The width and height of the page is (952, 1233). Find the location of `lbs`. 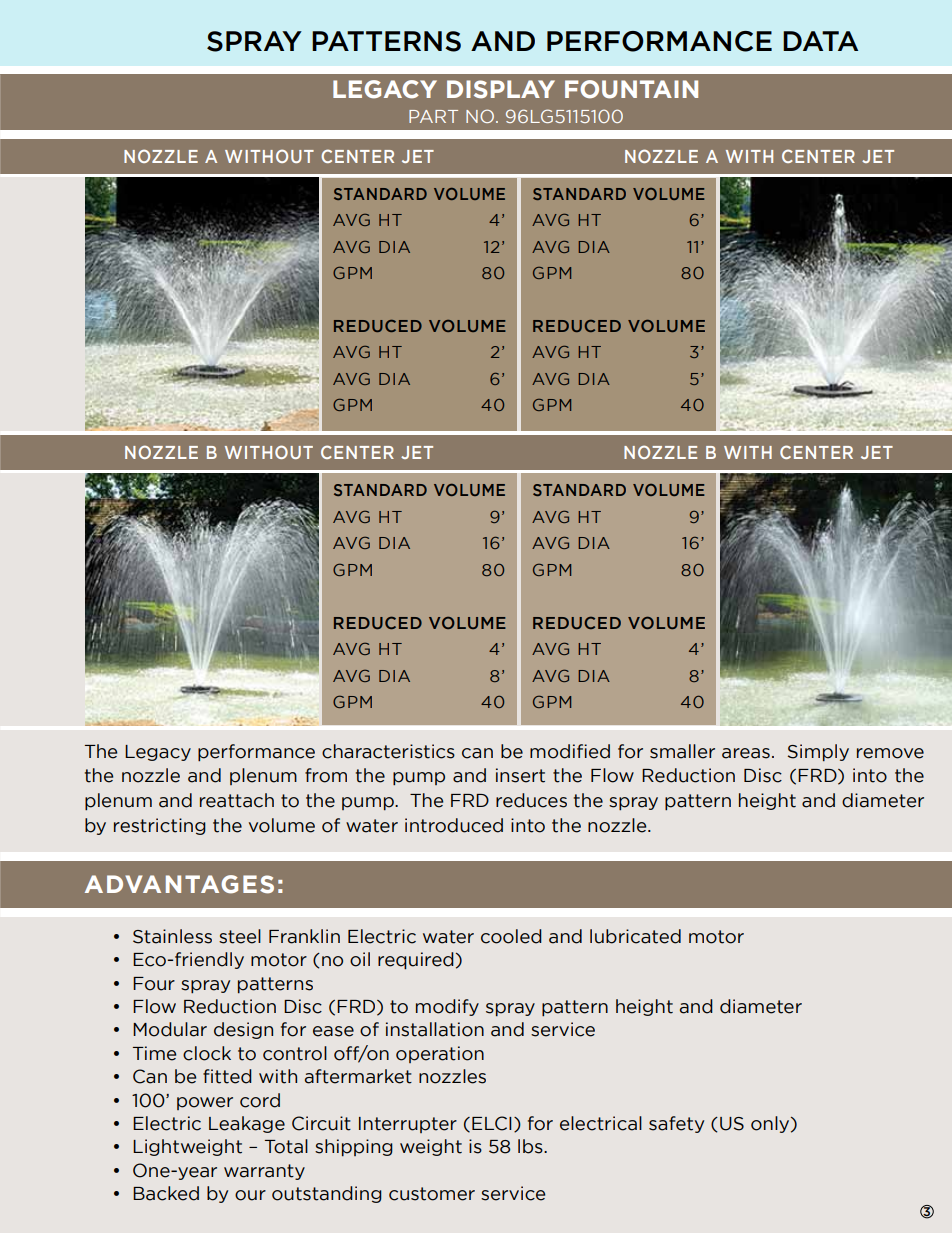

lbs is located at coordinates (531, 1146).
